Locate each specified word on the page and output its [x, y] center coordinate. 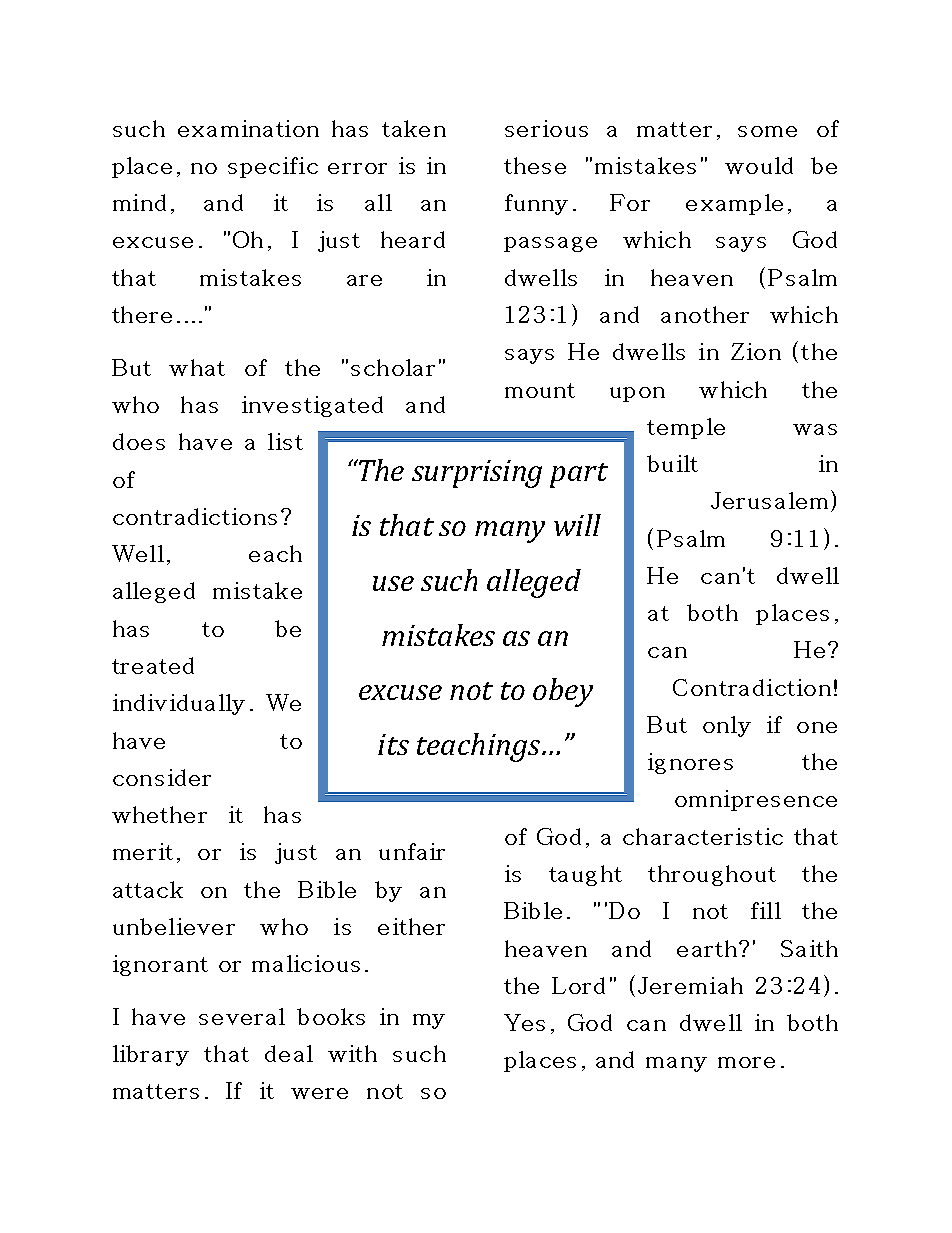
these [535, 165]
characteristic [703, 836]
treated [153, 665]
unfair [412, 851]
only [727, 726]
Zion [756, 351]
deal [289, 1053]
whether [159, 814]
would [759, 165]
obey [563, 692]
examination [248, 128]
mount [540, 390]
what [197, 367]
